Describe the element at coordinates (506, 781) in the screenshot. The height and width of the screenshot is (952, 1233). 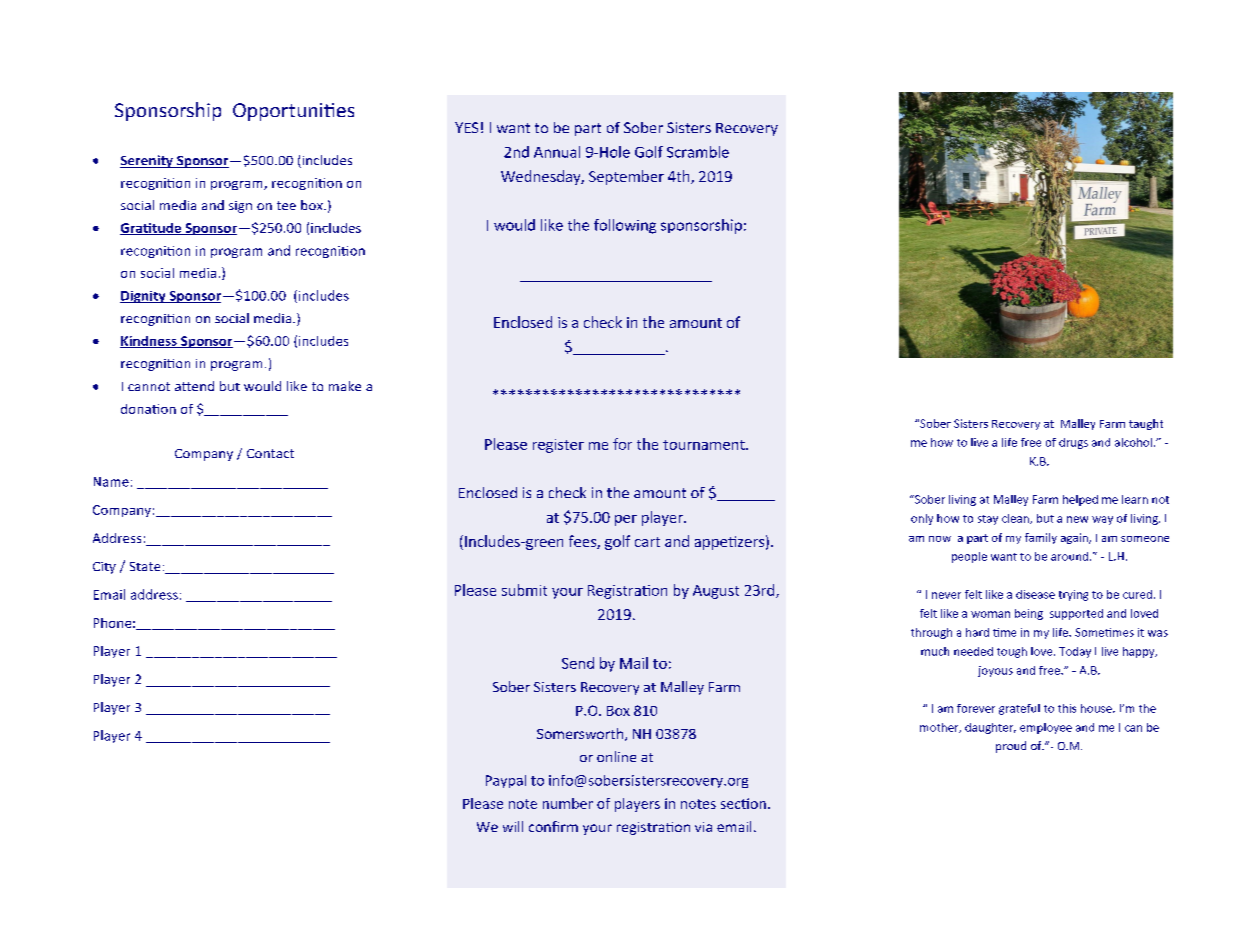
I see `Paypal` at that location.
